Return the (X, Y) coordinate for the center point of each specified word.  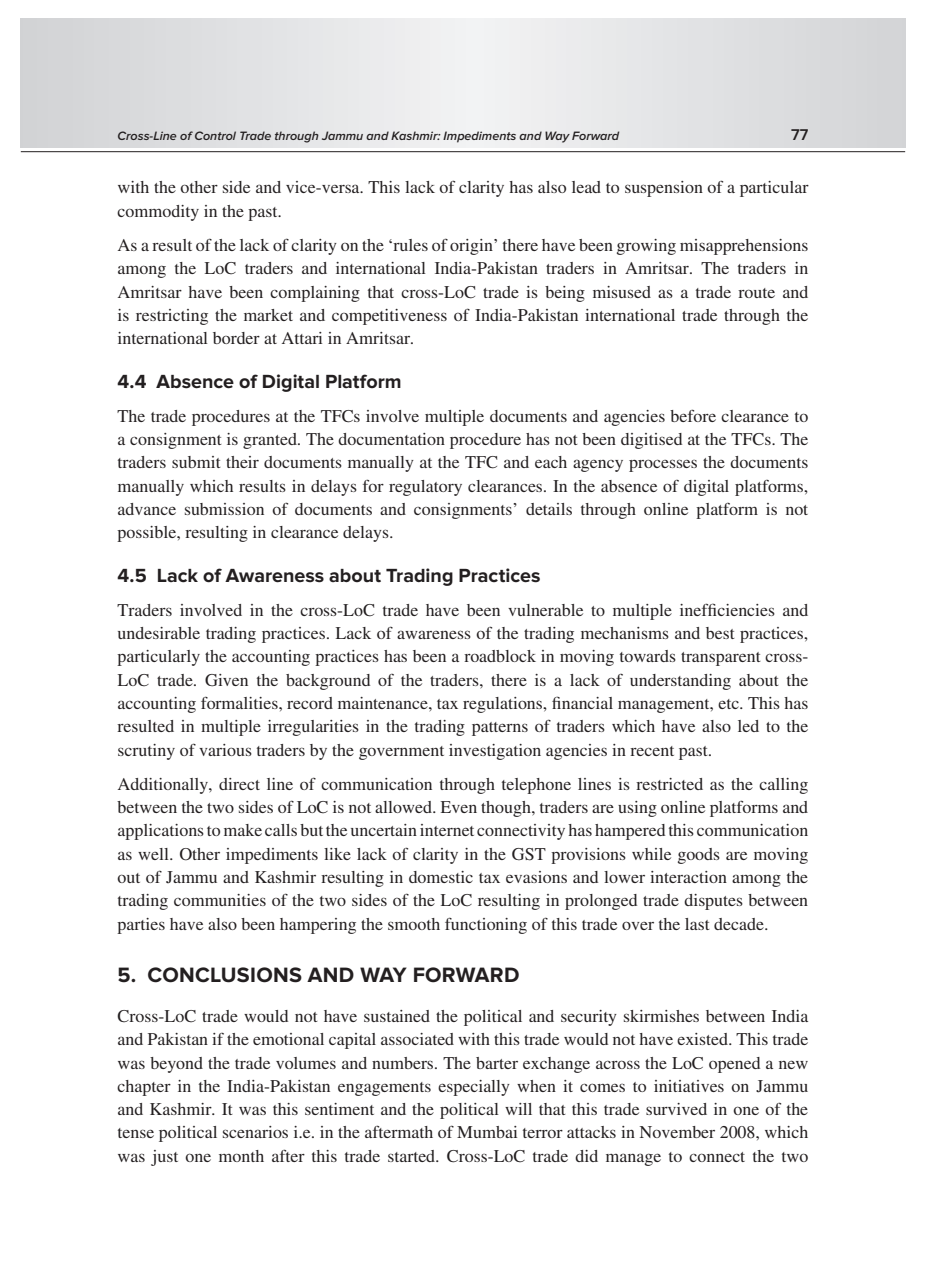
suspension (664, 189)
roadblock (500, 656)
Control (215, 135)
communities (220, 900)
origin (472, 247)
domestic (441, 877)
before (693, 415)
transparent (721, 659)
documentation (391, 439)
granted (271, 441)
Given (226, 680)
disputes (713, 902)
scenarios (255, 1132)
